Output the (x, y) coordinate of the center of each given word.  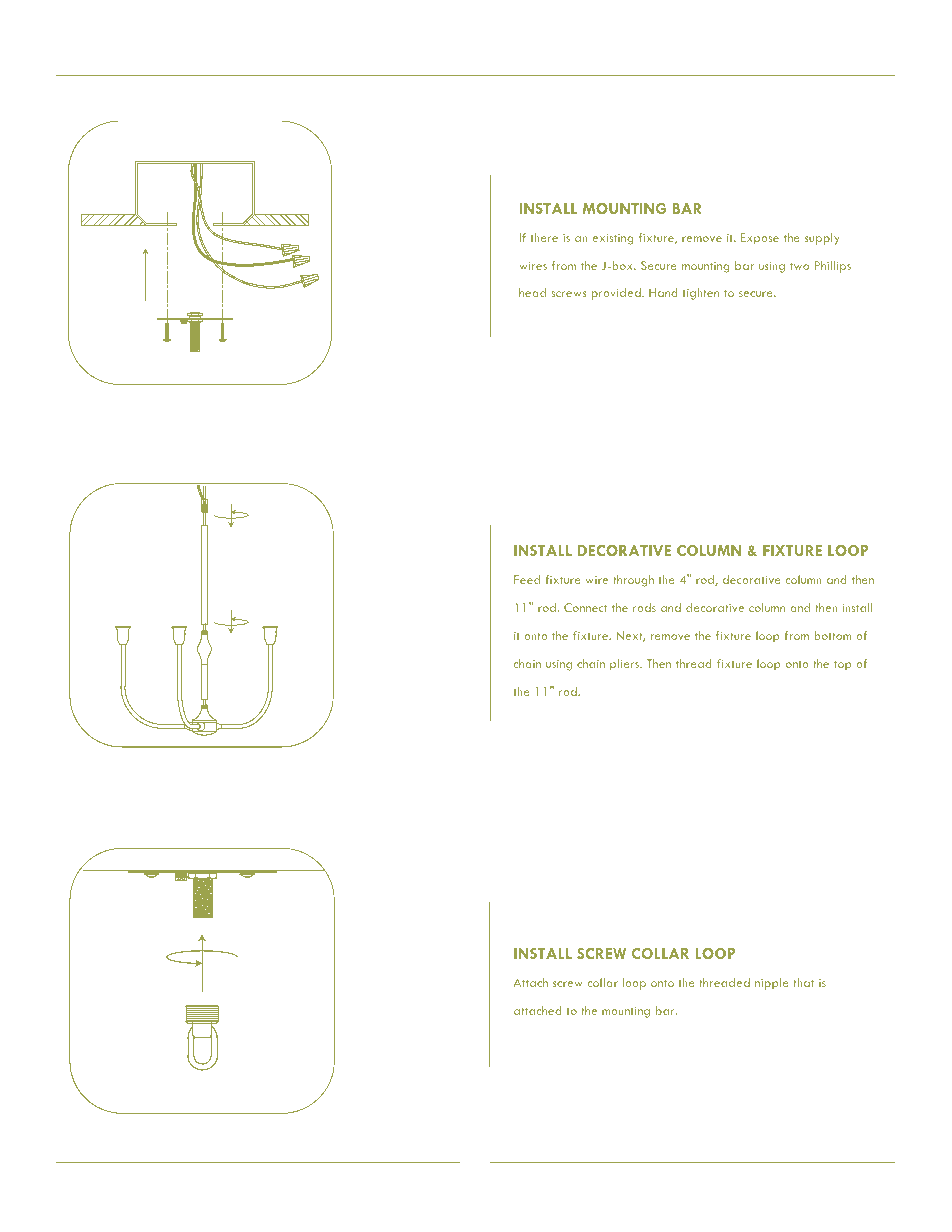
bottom (832, 635)
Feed (527, 579)
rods (644, 607)
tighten (701, 294)
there (544, 237)
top (843, 666)
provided (617, 294)
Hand (663, 292)
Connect (585, 607)
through (633, 581)
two (799, 266)
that (803, 982)
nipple (772, 984)
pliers (626, 665)
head (532, 292)
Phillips (833, 267)
